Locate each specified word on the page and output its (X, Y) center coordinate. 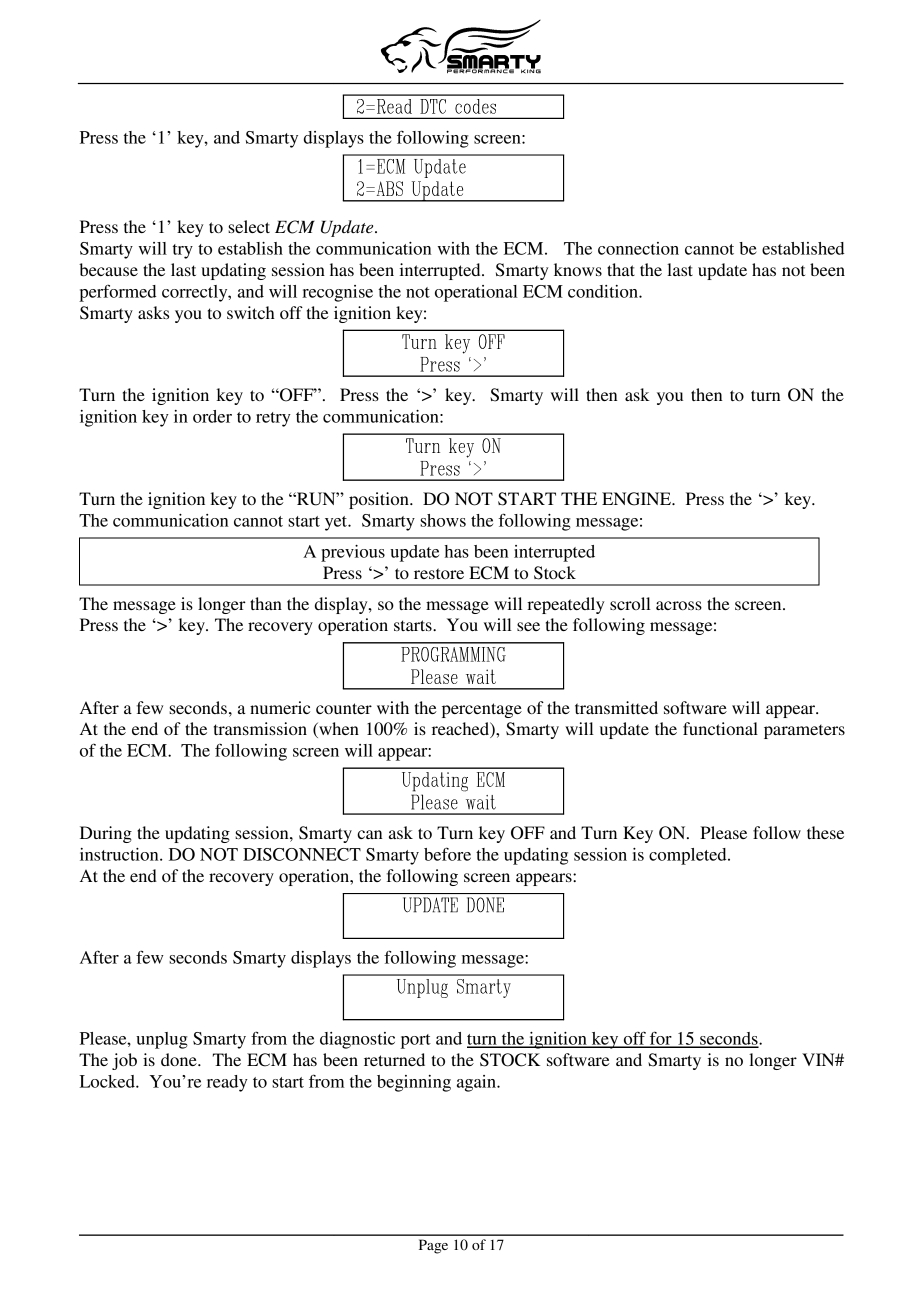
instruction (120, 854)
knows (578, 269)
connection (638, 248)
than (266, 603)
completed (689, 856)
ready (227, 1083)
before (447, 854)
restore (439, 573)
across (679, 605)
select (249, 226)
